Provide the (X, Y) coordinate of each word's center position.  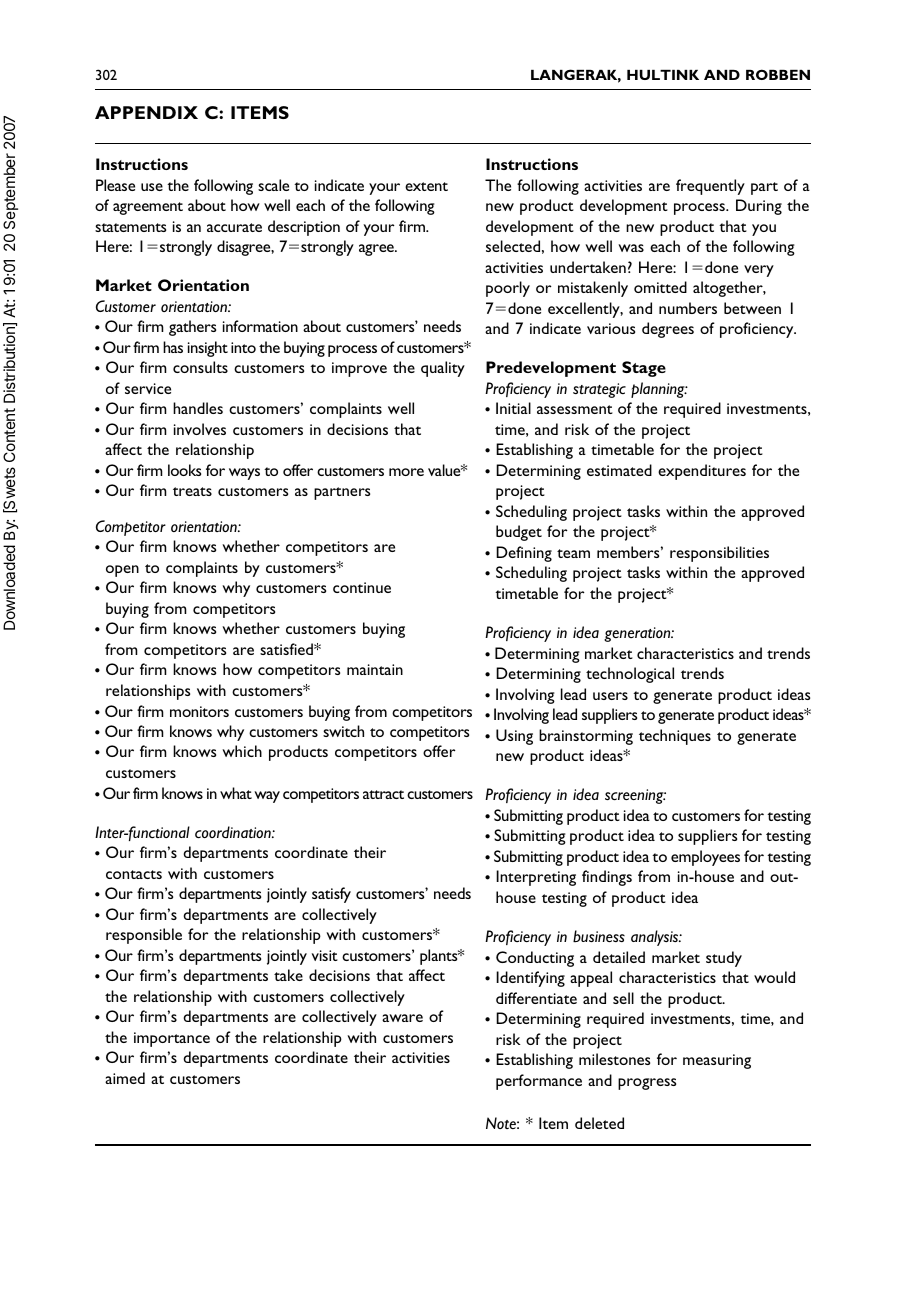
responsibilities (719, 554)
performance (539, 1082)
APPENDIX (146, 112)
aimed (125, 1078)
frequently (710, 187)
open (122, 571)
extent (426, 186)
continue (362, 587)
